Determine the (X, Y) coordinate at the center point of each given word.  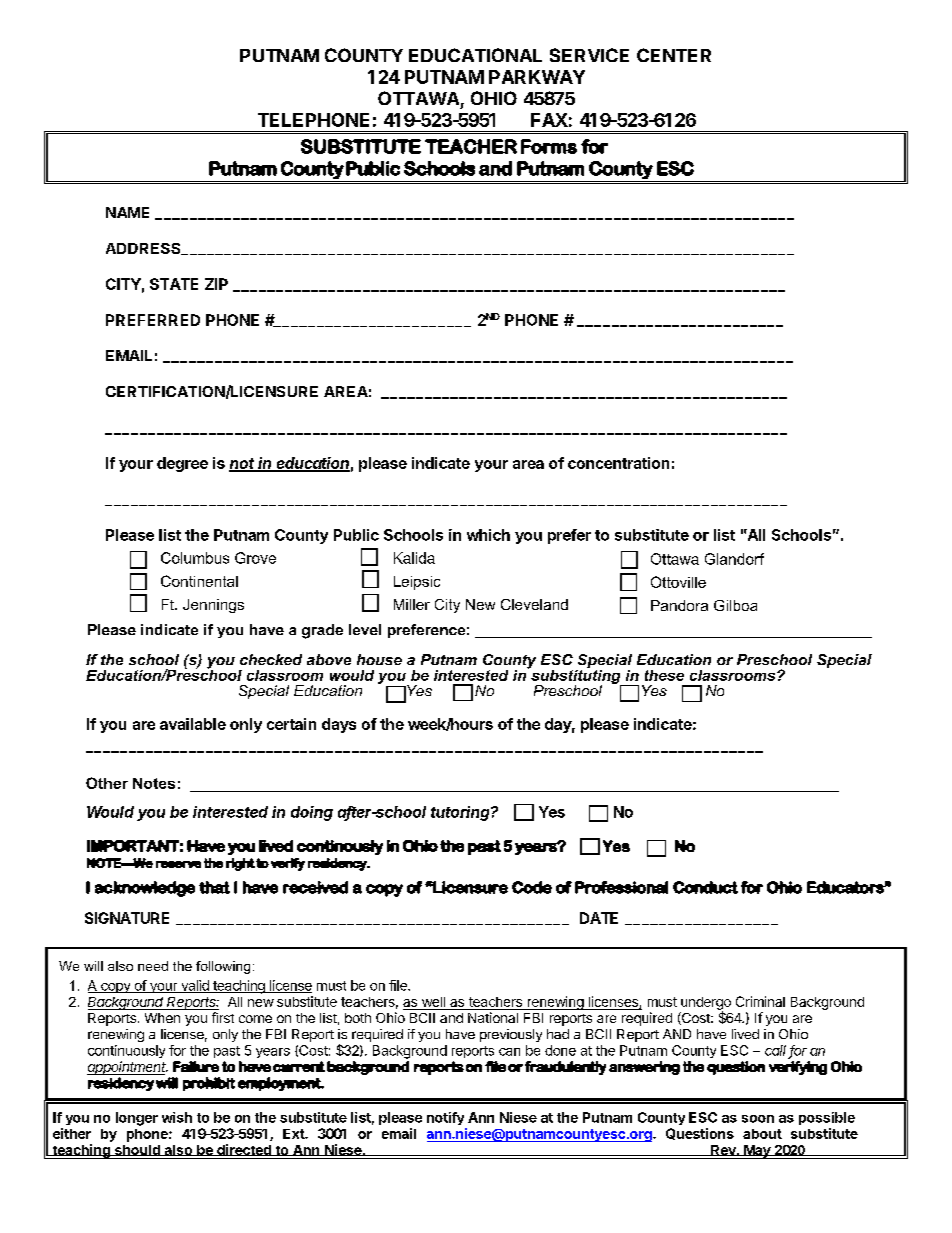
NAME (127, 212)
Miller (412, 604)
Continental (199, 581)
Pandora (679, 605)
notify (445, 1118)
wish (177, 1117)
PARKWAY (537, 77)
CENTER (674, 55)
